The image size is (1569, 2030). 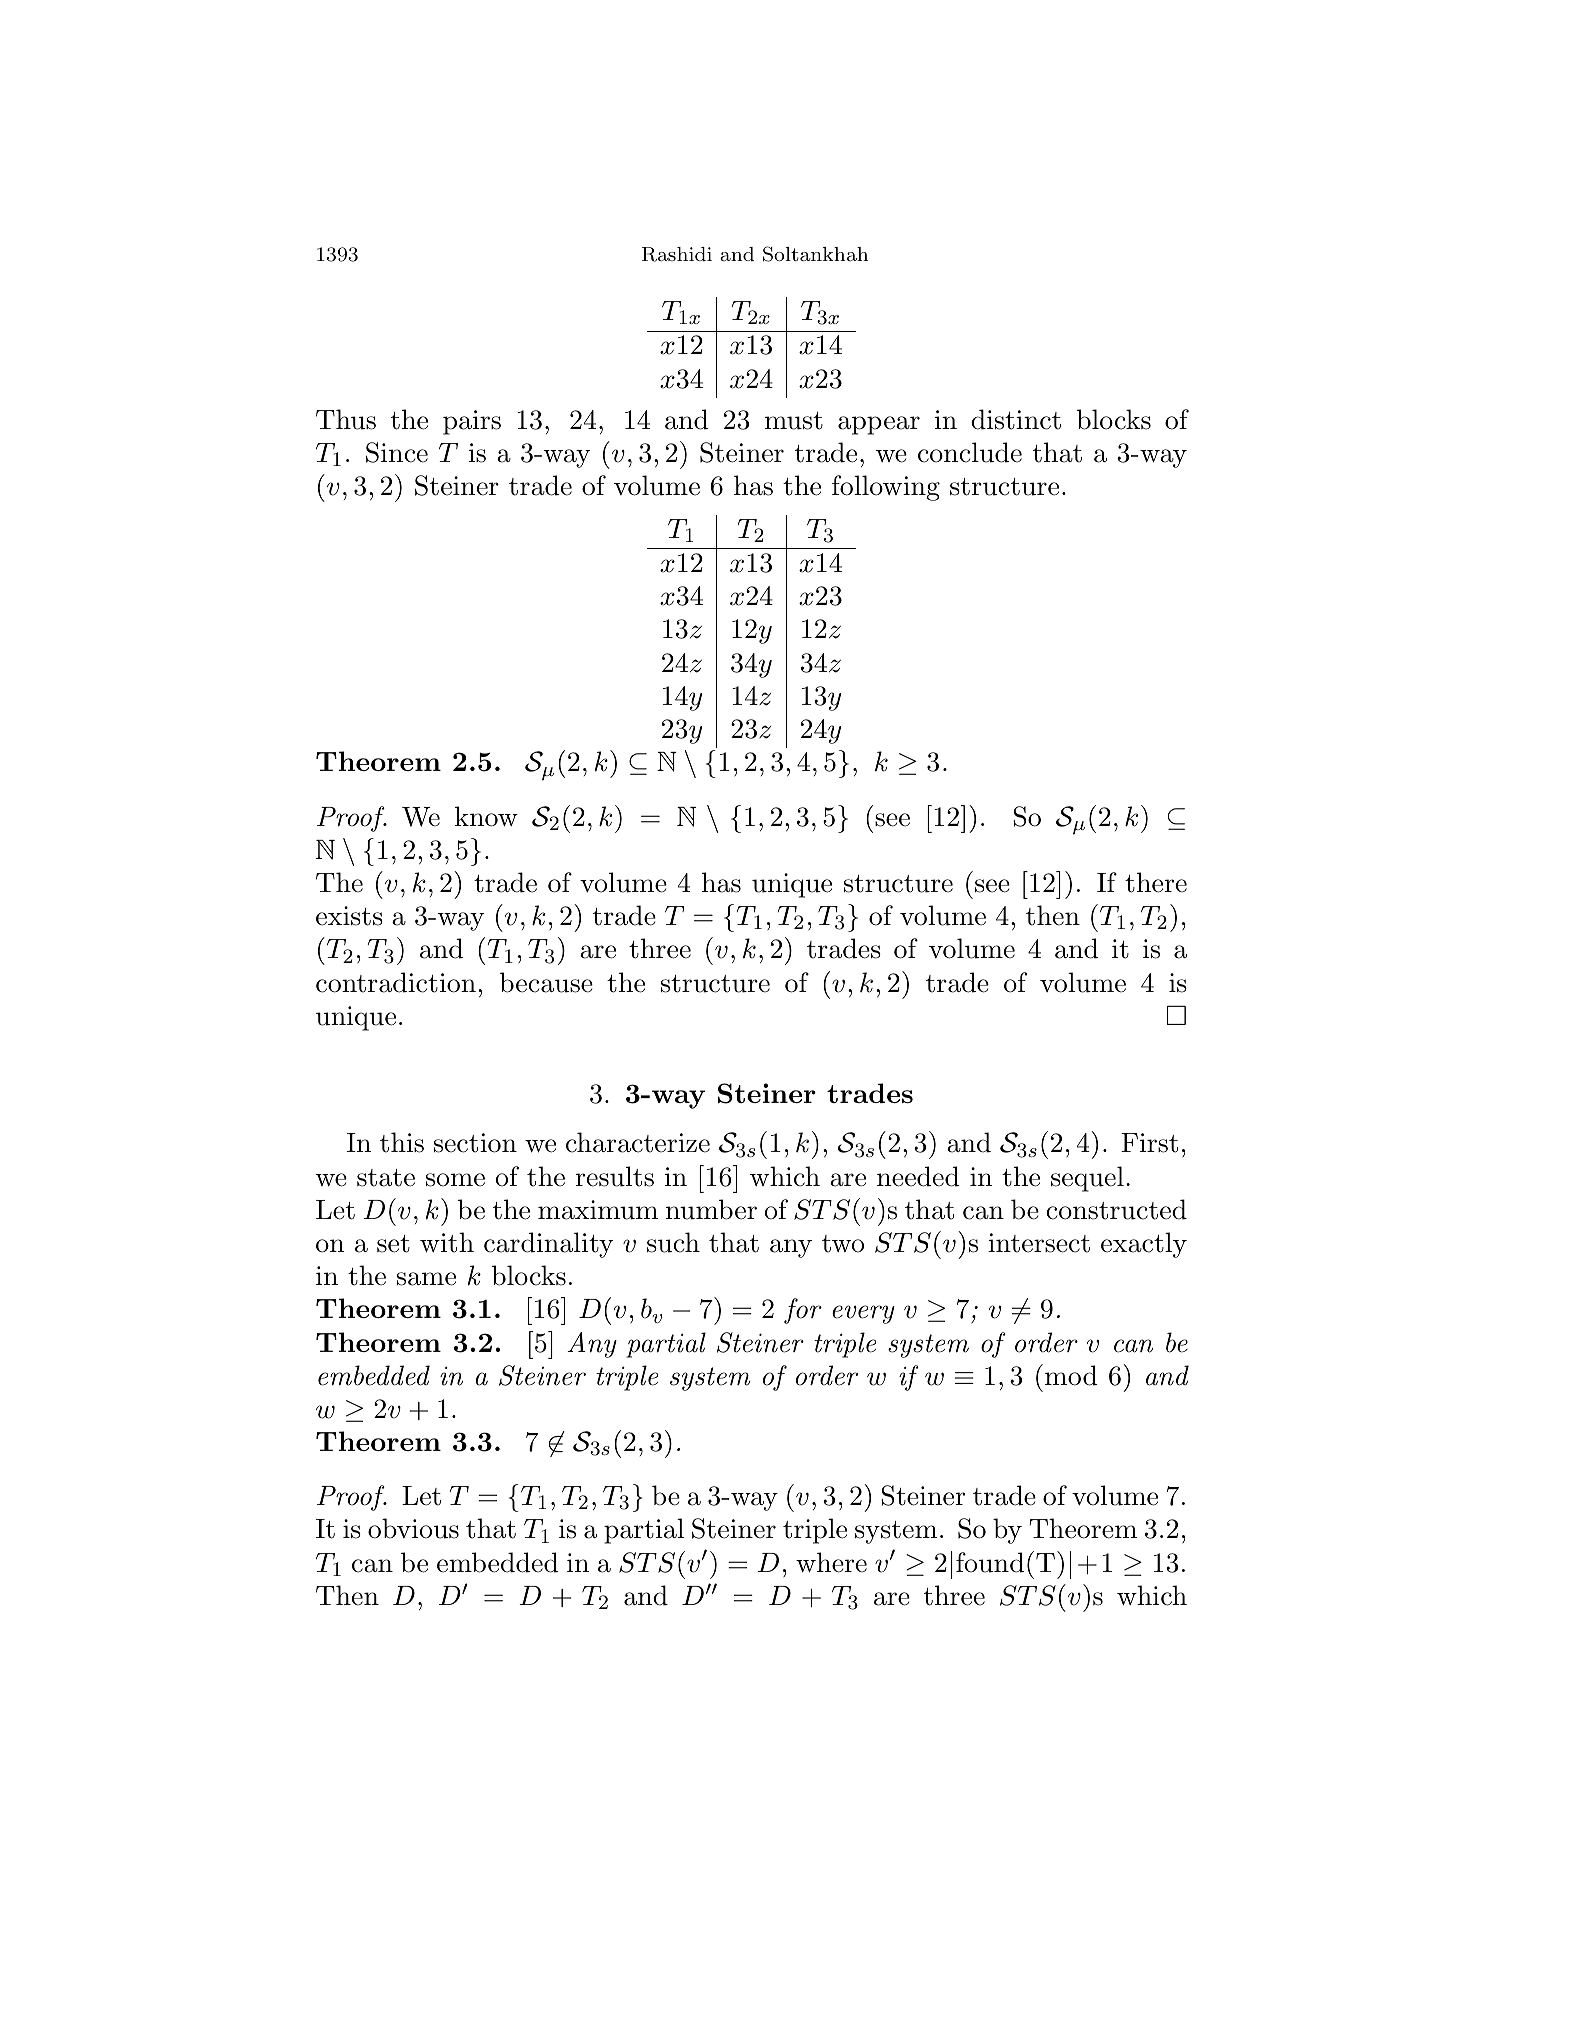 I want to click on where, so click(x=831, y=1562).
